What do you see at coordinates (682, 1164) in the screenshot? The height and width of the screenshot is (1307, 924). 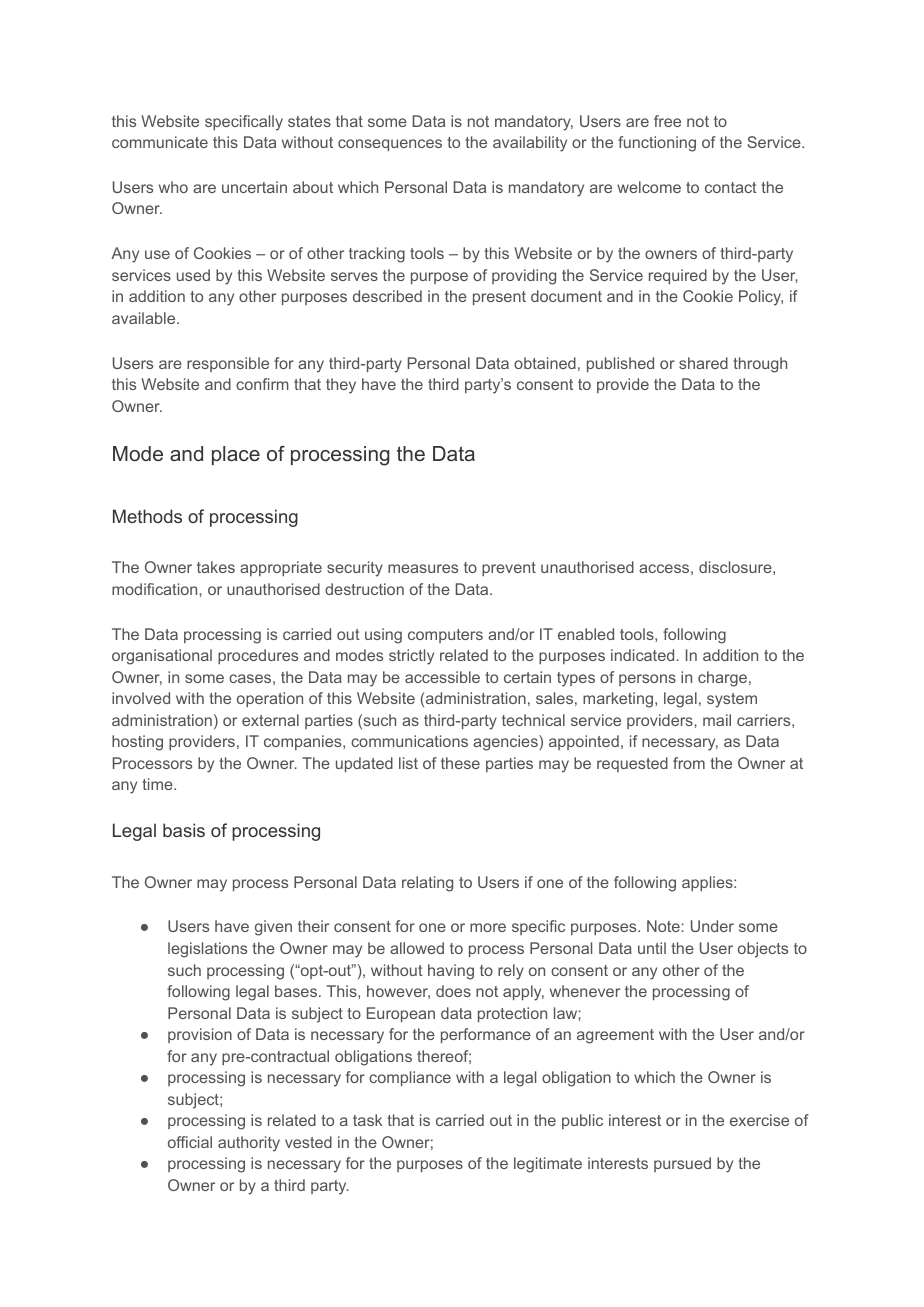 I see `pursued` at bounding box center [682, 1164].
